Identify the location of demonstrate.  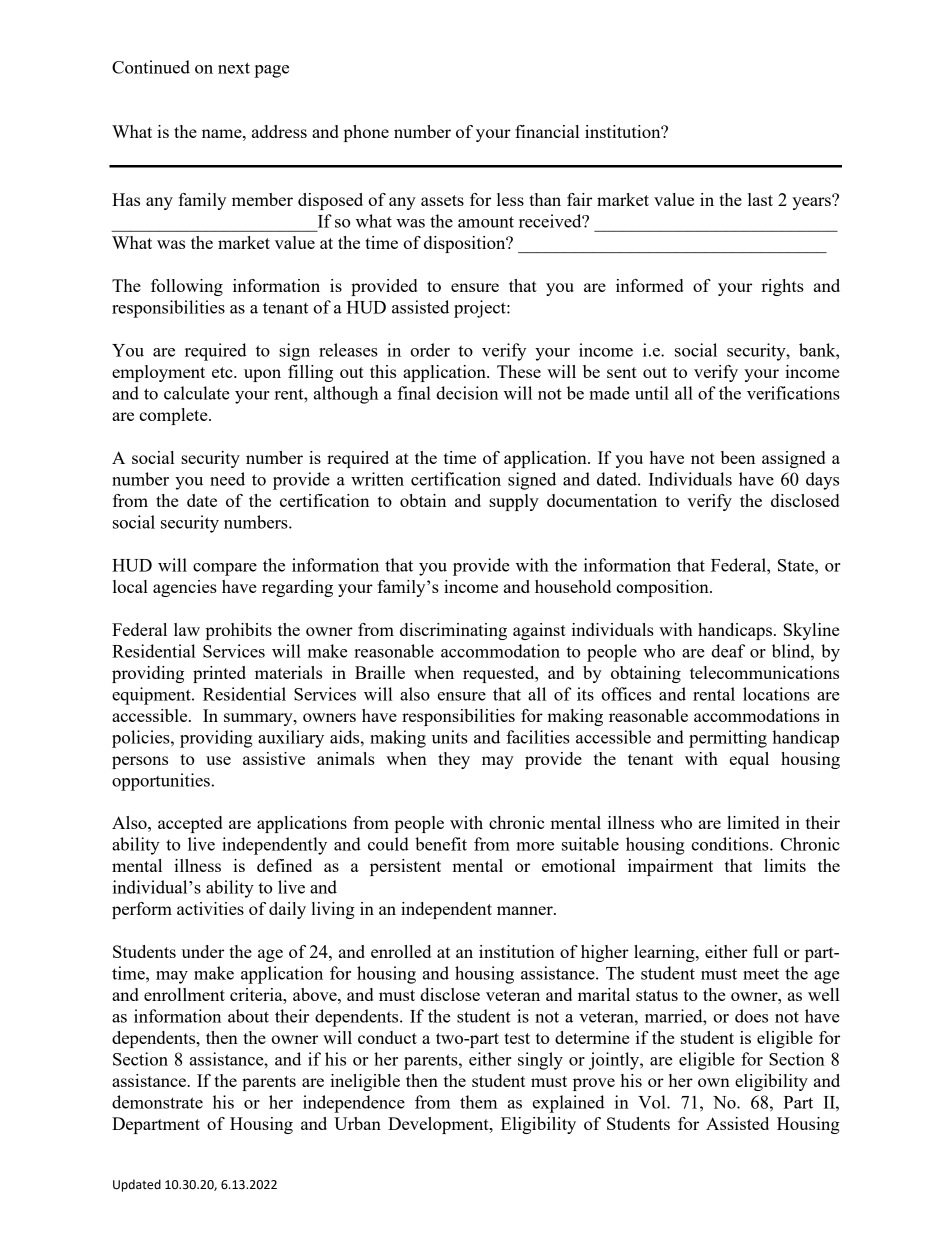
(157, 1102).
